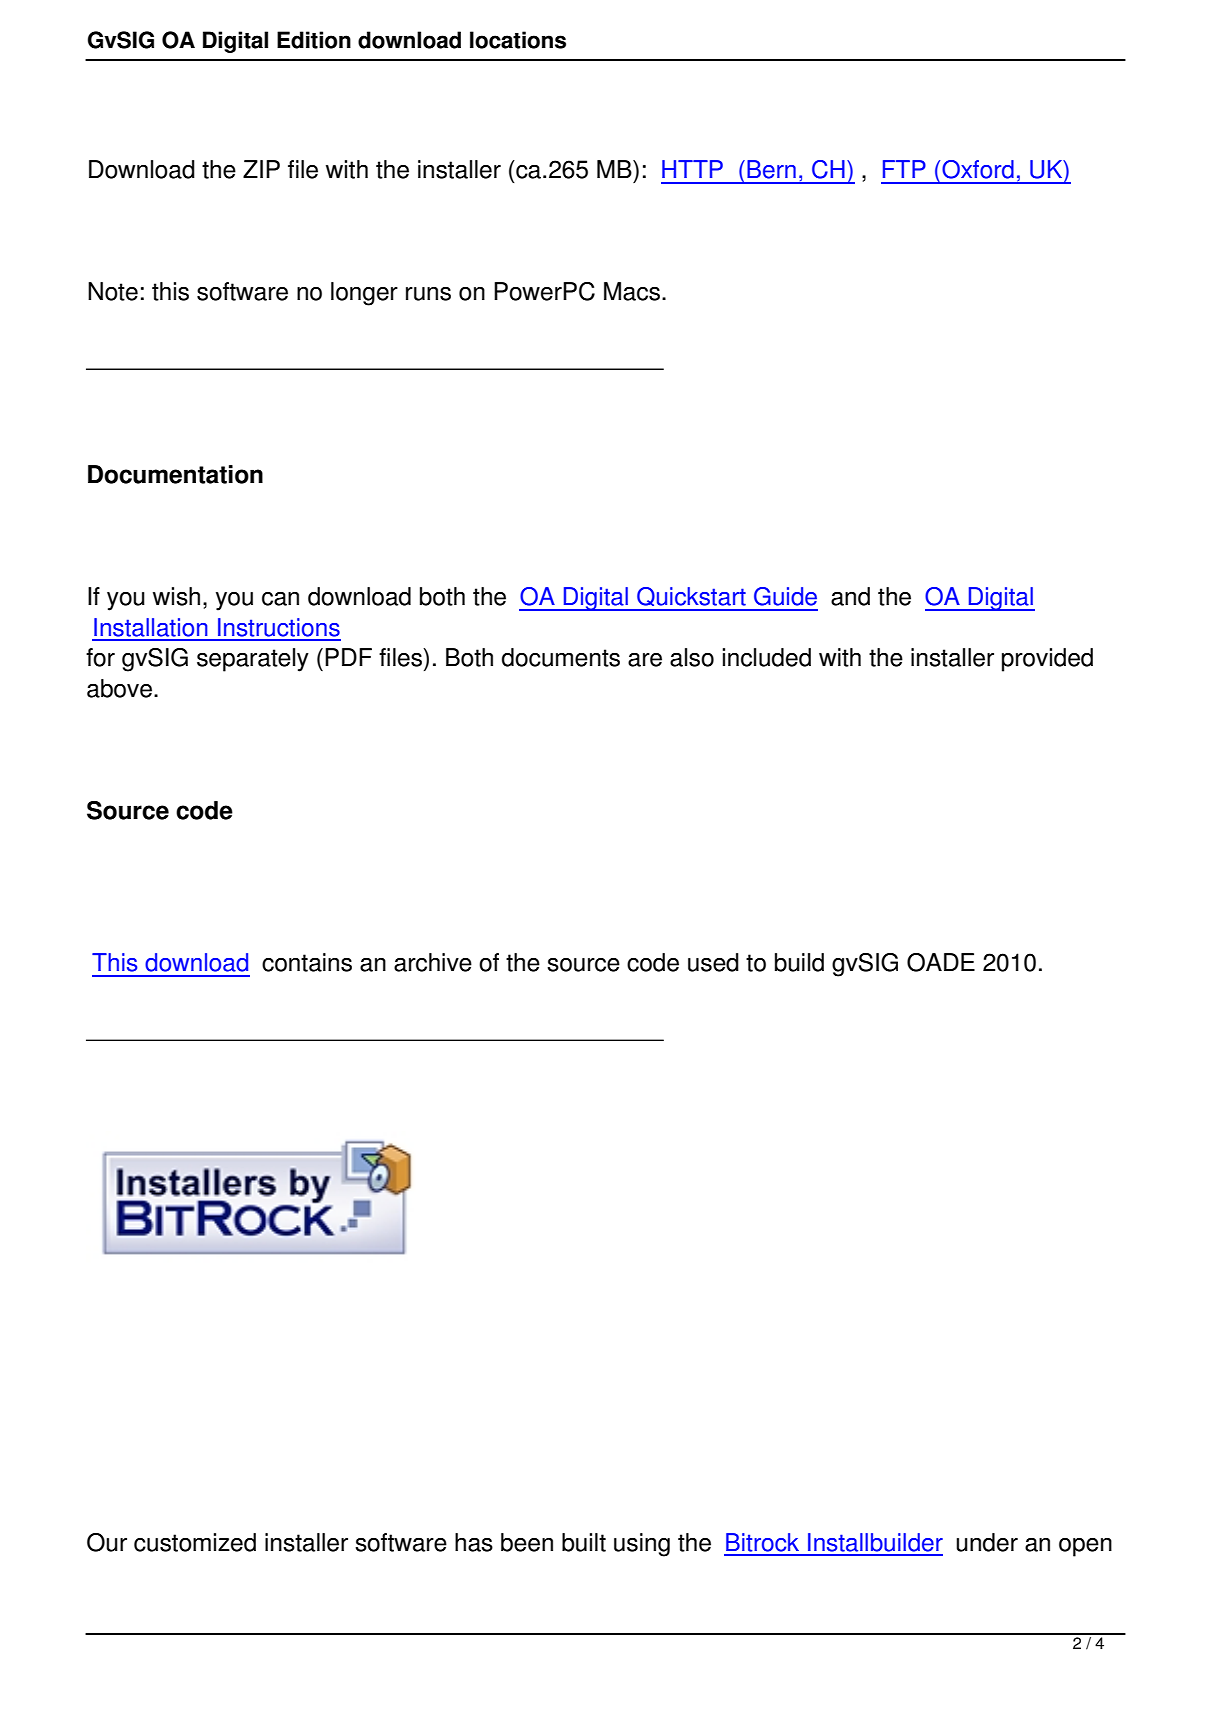 The image size is (1211, 1712). I want to click on customized, so click(195, 1542).
